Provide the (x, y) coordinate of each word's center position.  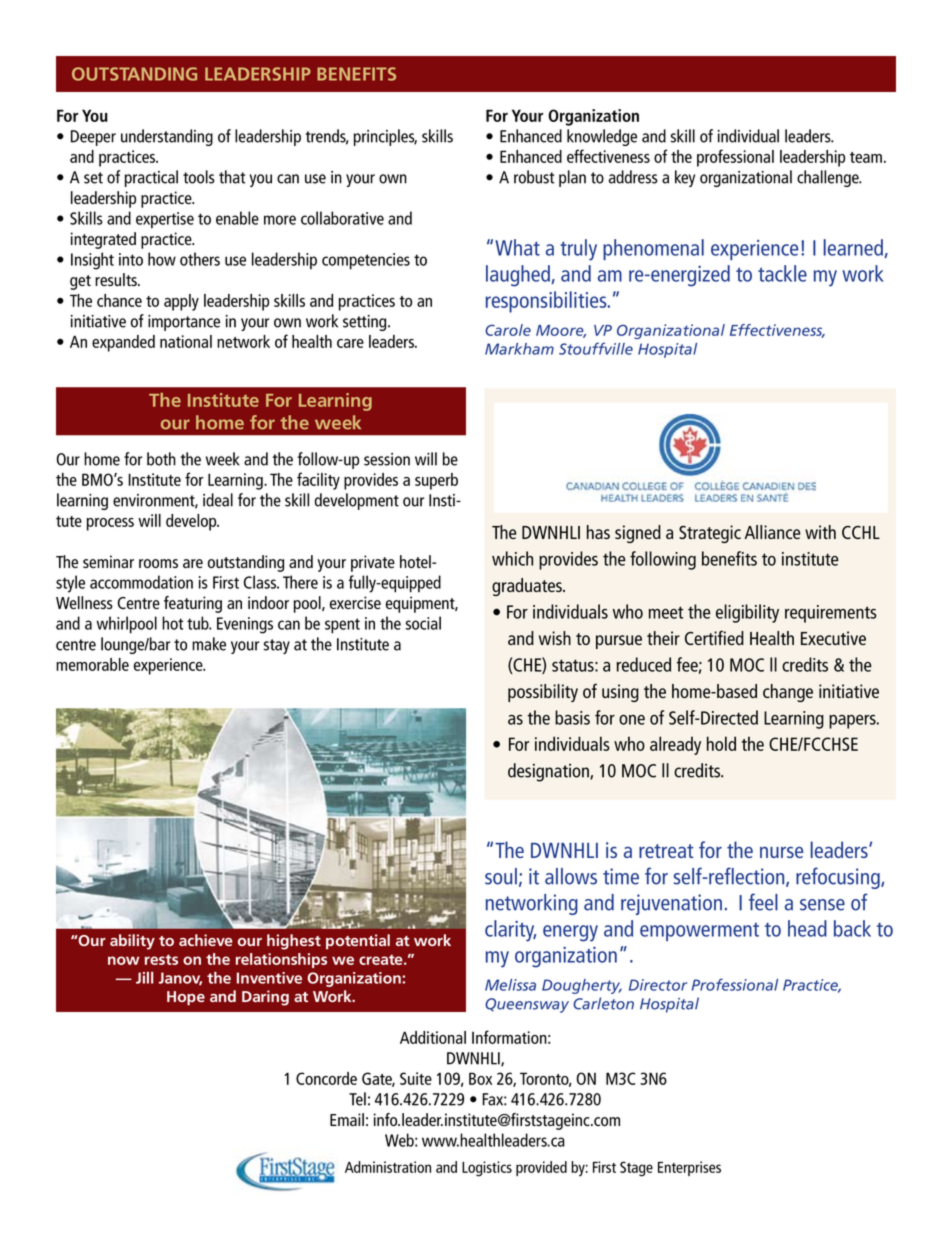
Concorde (326, 1078)
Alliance (773, 532)
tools (199, 177)
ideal (218, 500)
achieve (206, 940)
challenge (829, 178)
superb (436, 481)
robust (534, 177)
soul (501, 876)
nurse (781, 852)
